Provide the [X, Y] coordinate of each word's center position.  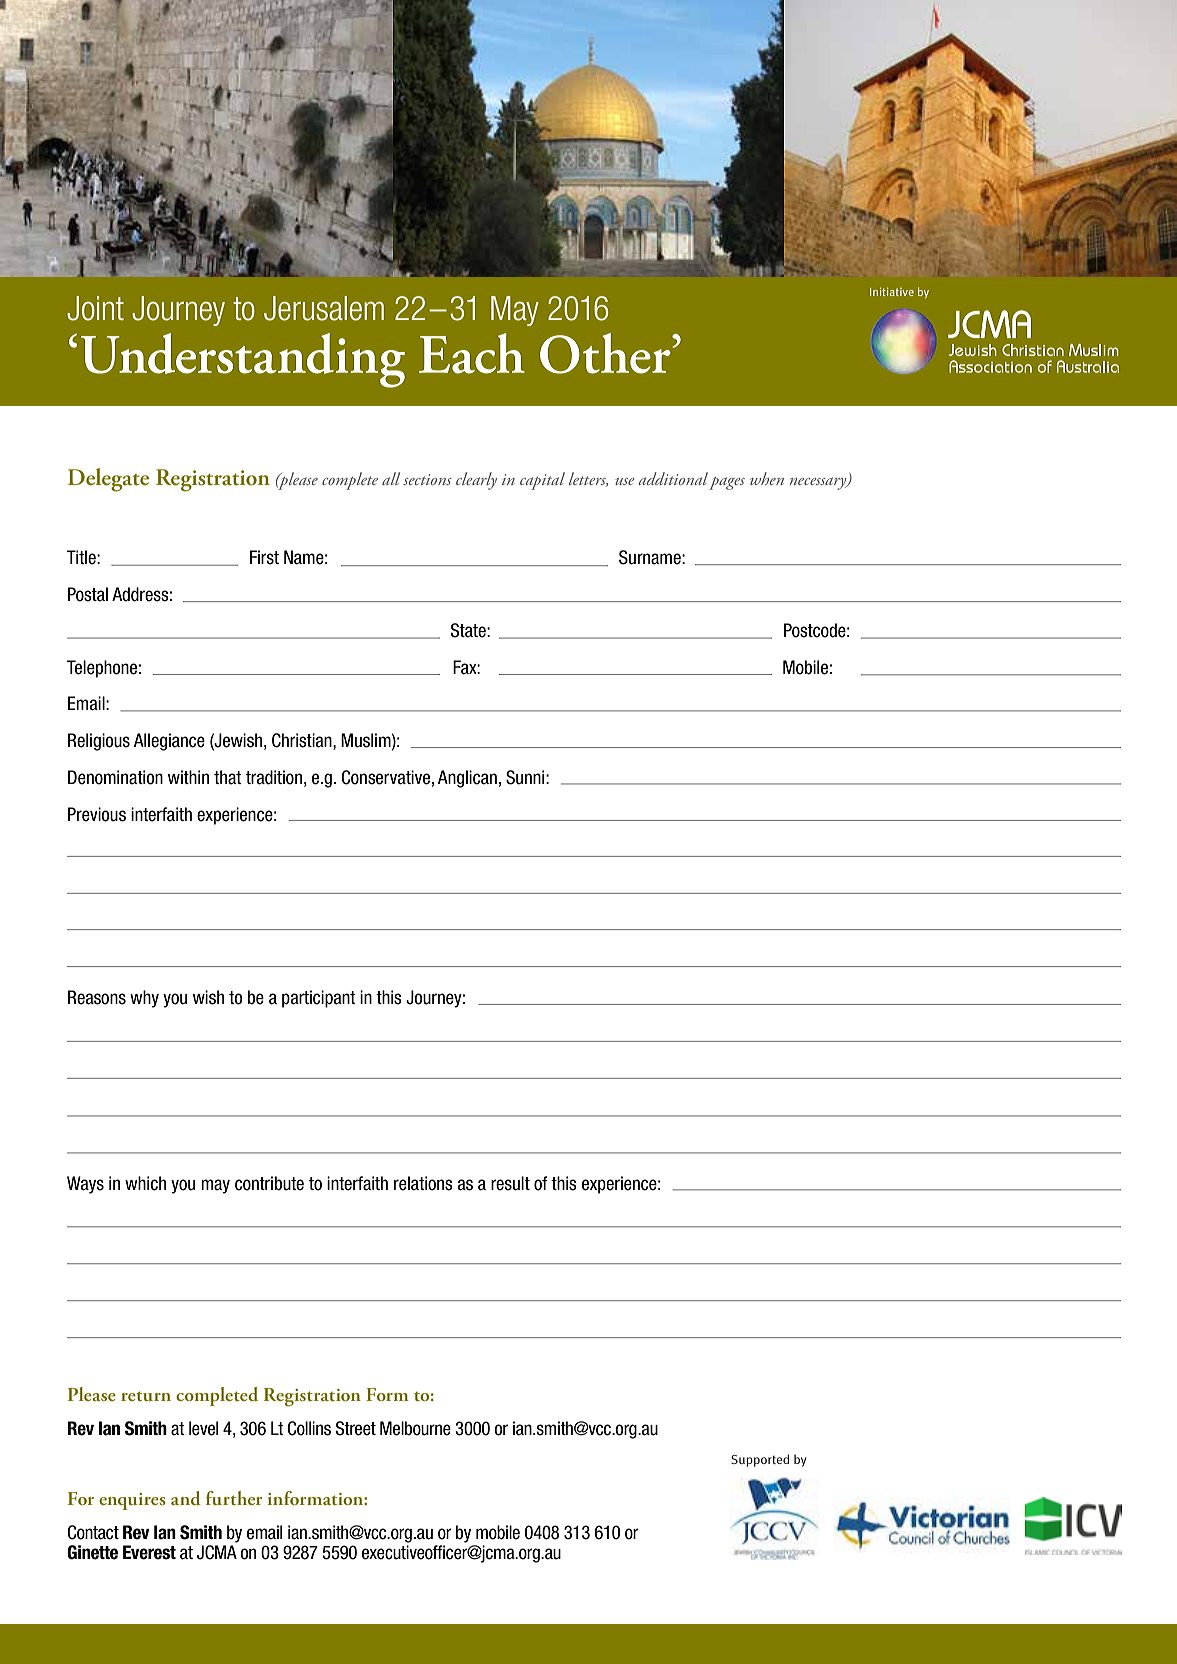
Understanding [243, 360]
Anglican [467, 779]
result [510, 1183]
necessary [819, 483]
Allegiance [169, 742]
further [234, 1498]
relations [423, 1183]
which [145, 1183]
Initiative [892, 291]
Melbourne [415, 1428]
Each [472, 353]
